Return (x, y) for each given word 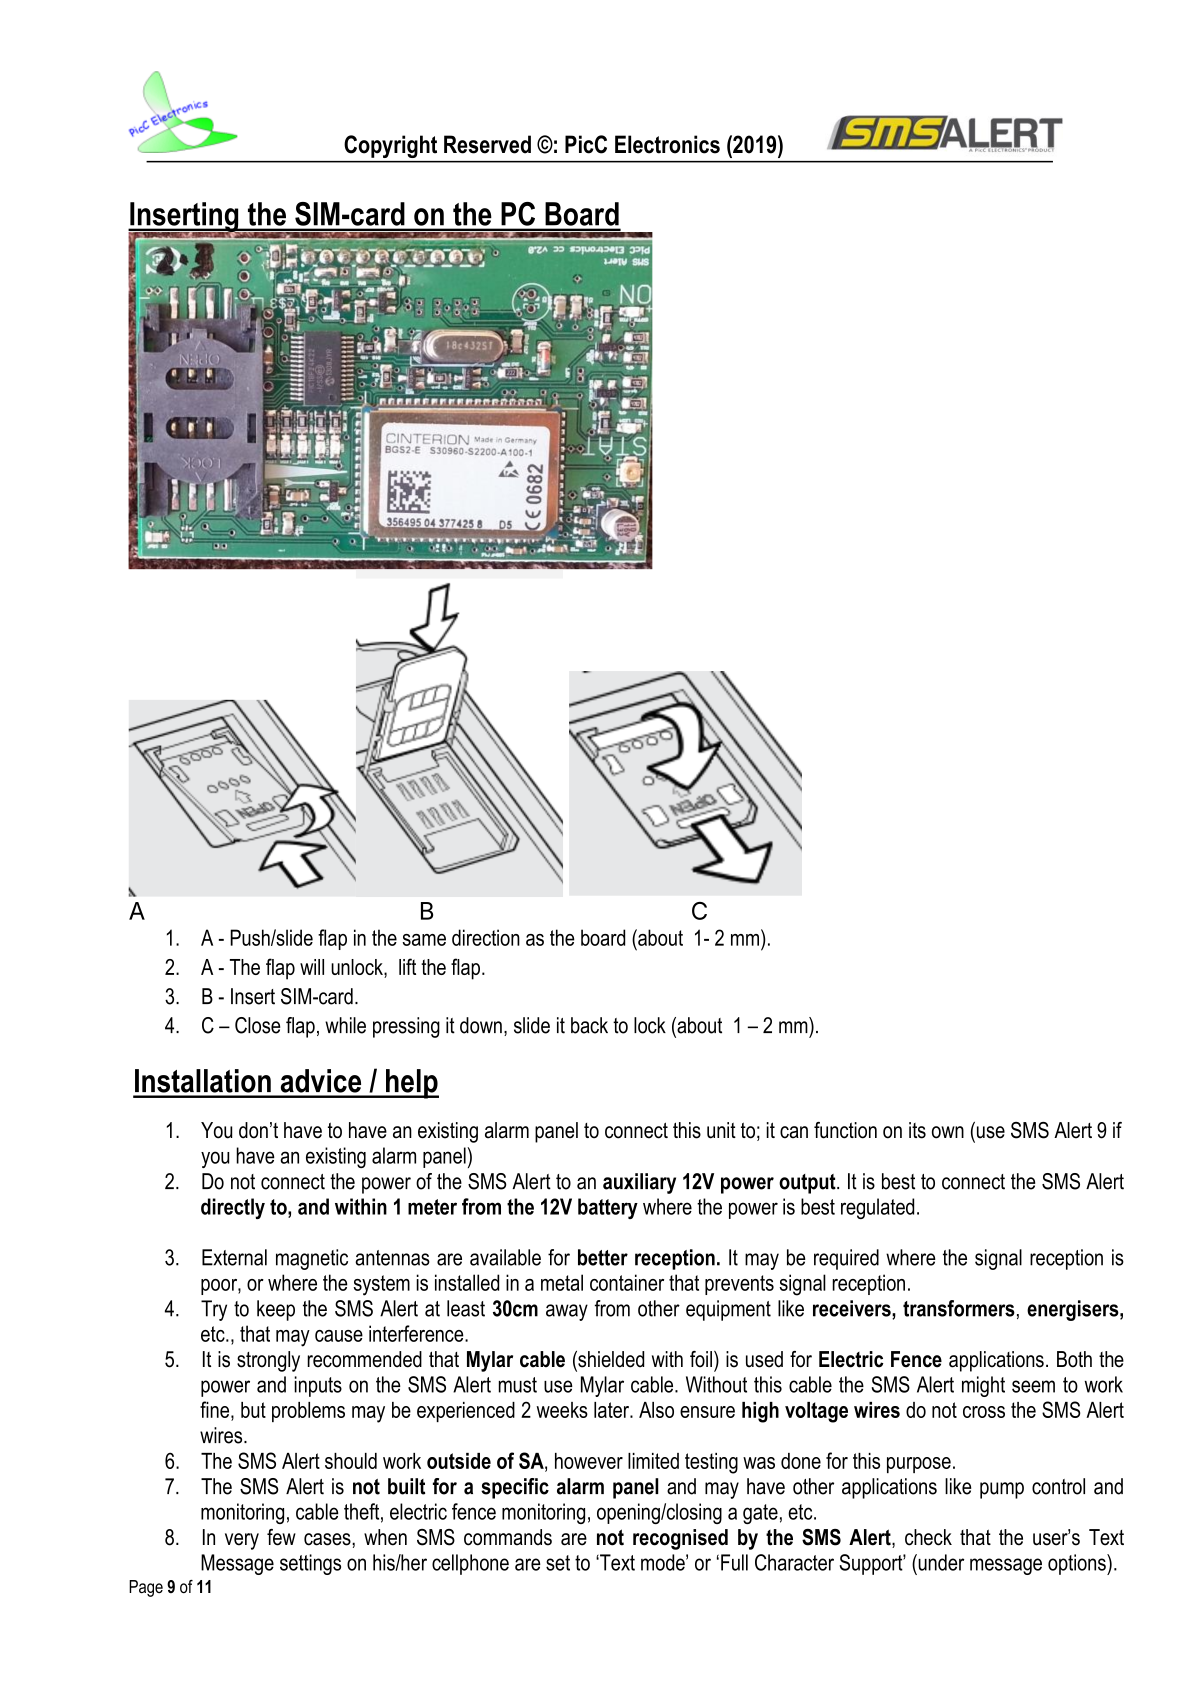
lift (407, 966)
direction (486, 937)
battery (608, 1208)
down (481, 1025)
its (917, 1130)
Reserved (487, 144)
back (589, 1025)
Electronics (667, 144)
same (424, 940)
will (312, 967)
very (242, 1541)
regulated (877, 1208)
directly (233, 1208)
